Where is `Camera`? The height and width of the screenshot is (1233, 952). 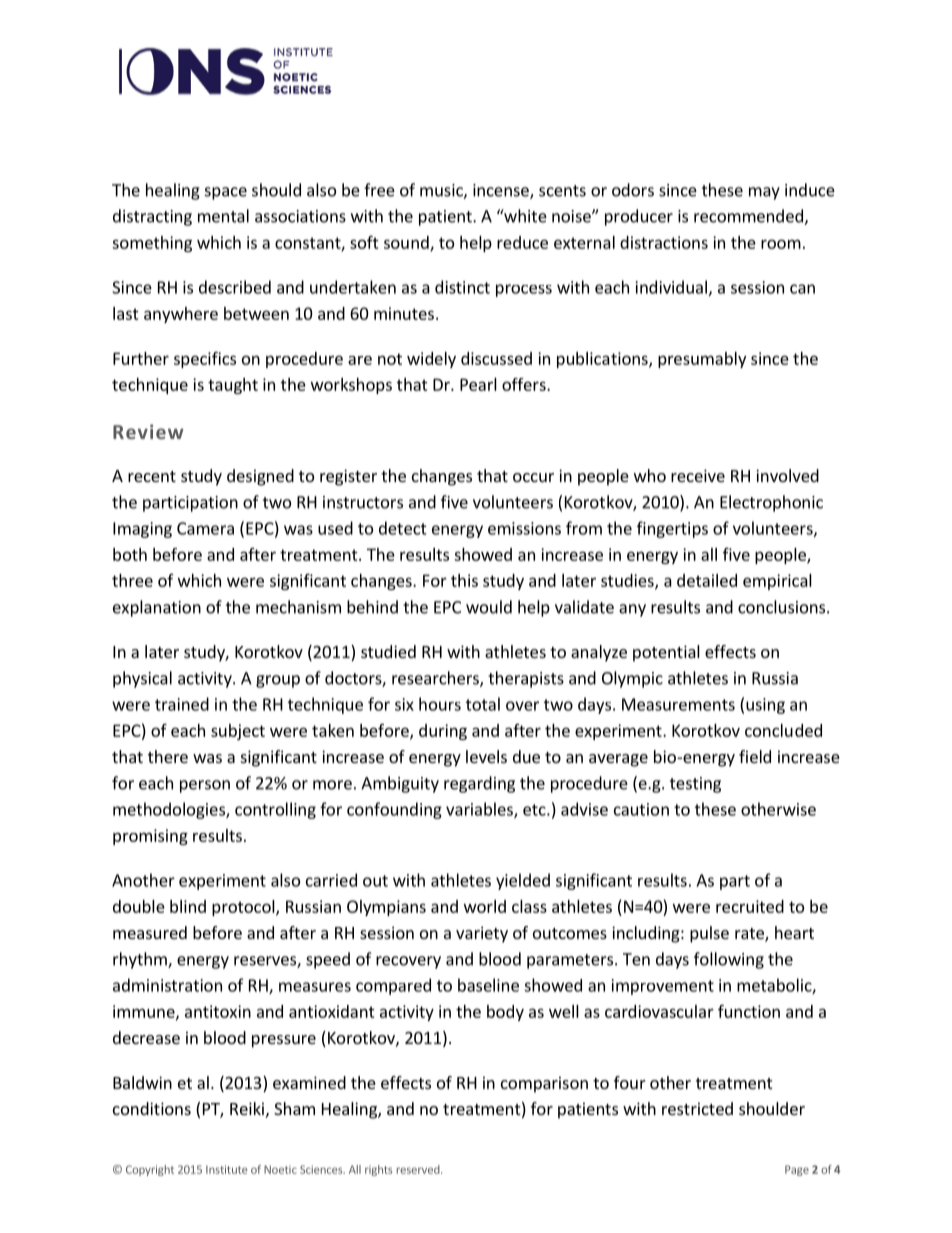 Camera is located at coordinates (205, 528).
